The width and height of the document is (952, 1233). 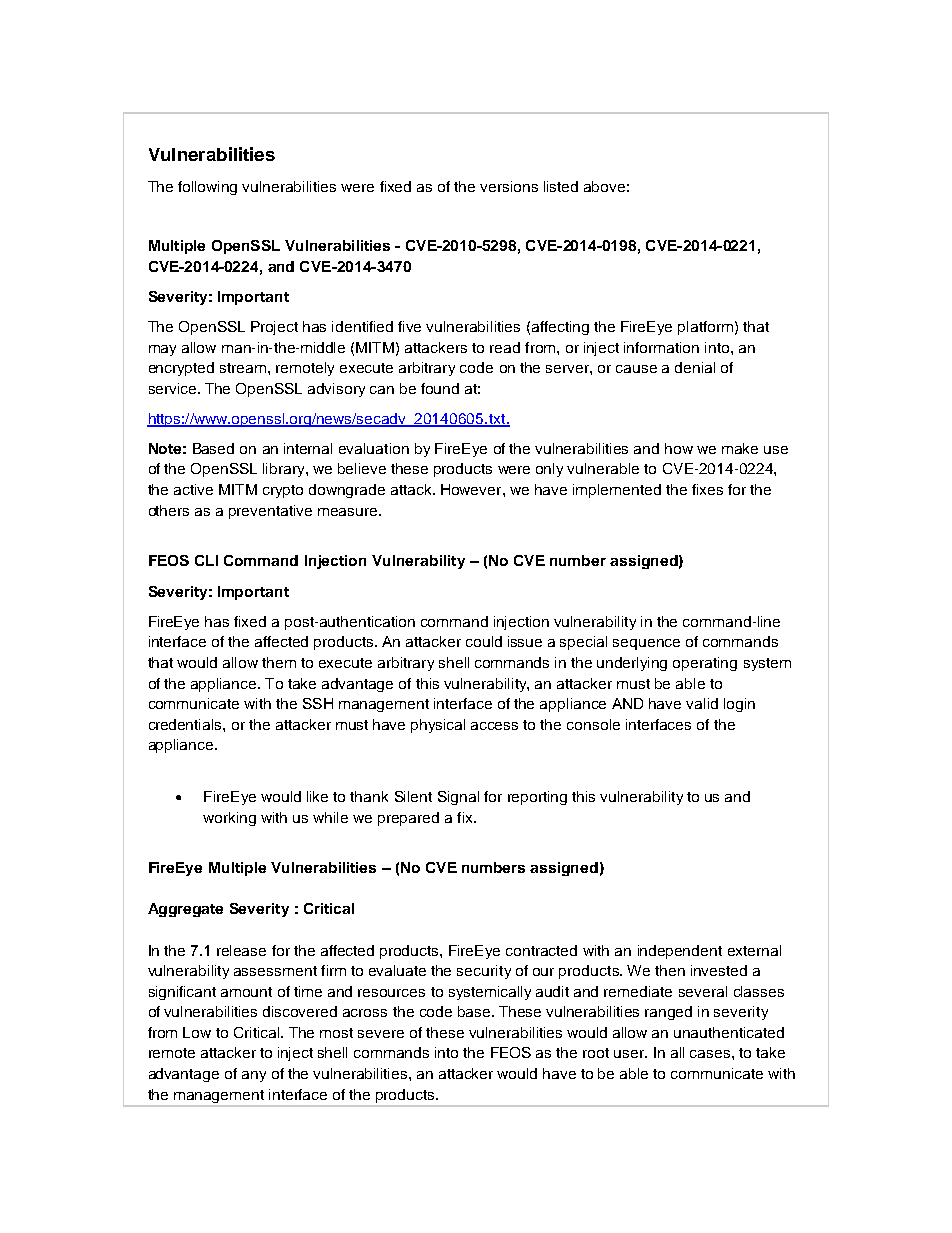 I want to click on listed, so click(x=561, y=186).
